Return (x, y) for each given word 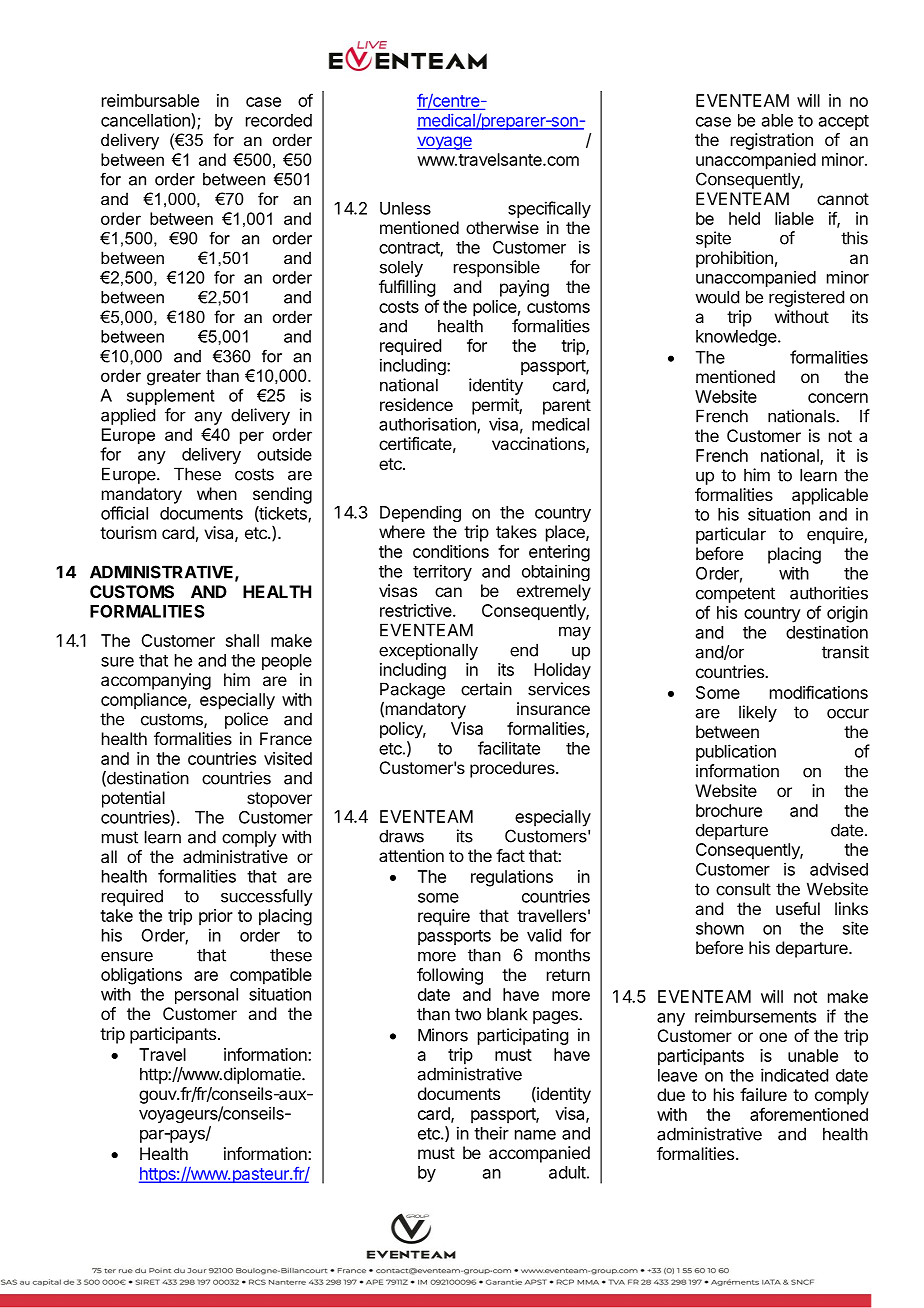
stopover (279, 800)
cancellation (146, 121)
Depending (420, 513)
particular (731, 535)
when (217, 493)
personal (206, 996)
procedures (513, 769)
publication (736, 752)
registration (772, 141)
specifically (549, 209)
